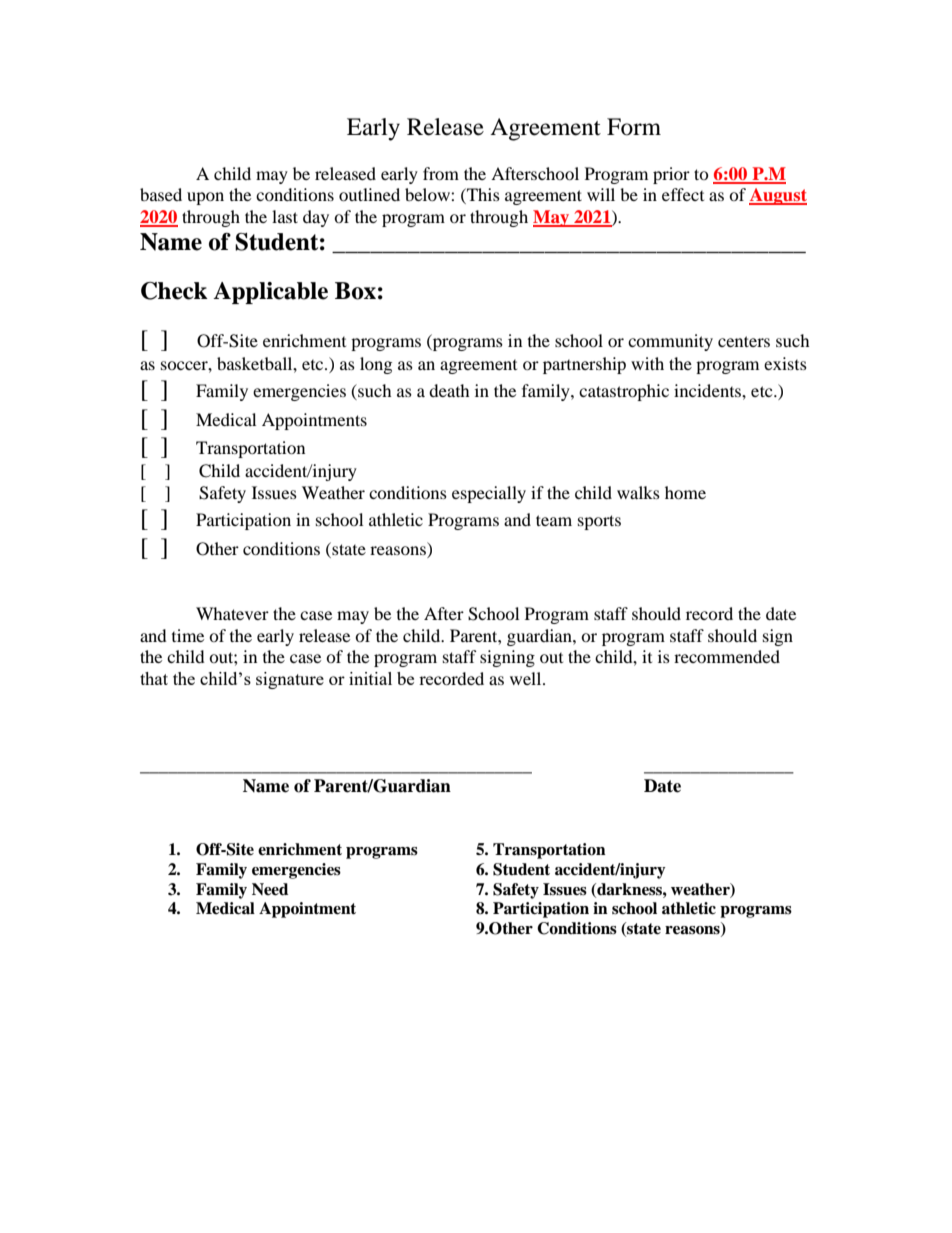  I want to click on prior, so click(671, 175).
